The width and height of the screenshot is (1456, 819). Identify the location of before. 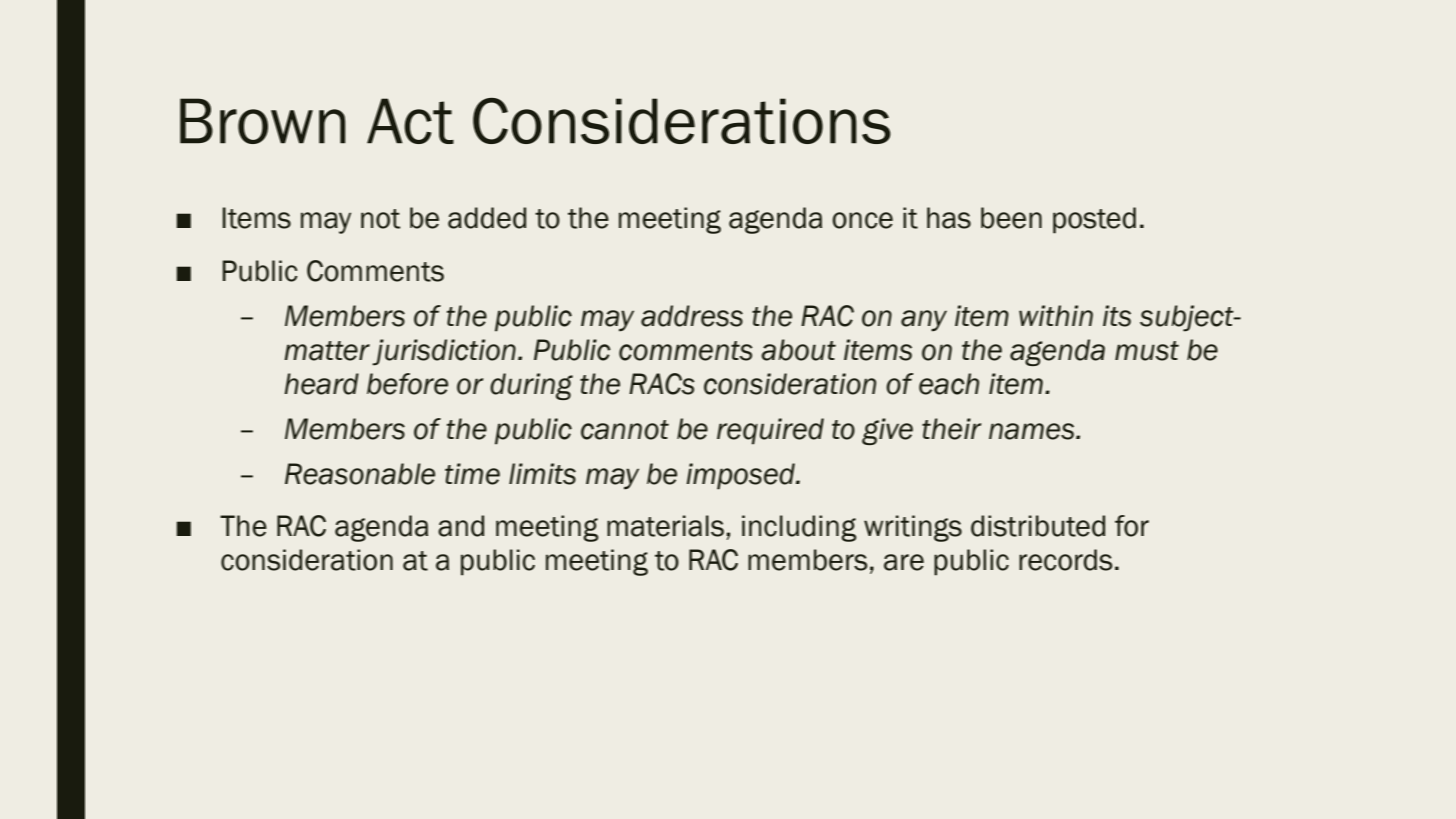
(407, 384).
